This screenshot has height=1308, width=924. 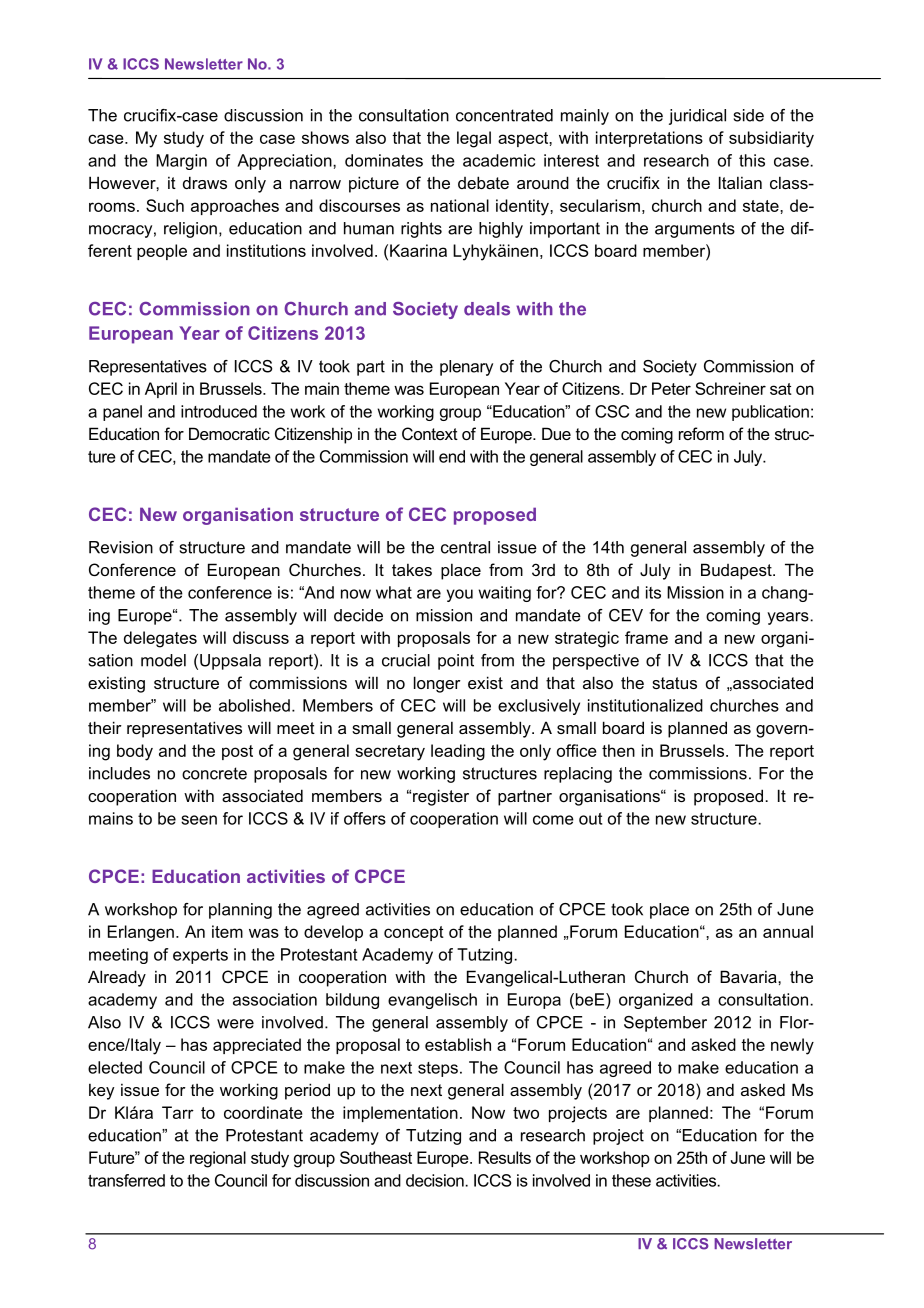 I want to click on juridical, so click(x=697, y=117).
